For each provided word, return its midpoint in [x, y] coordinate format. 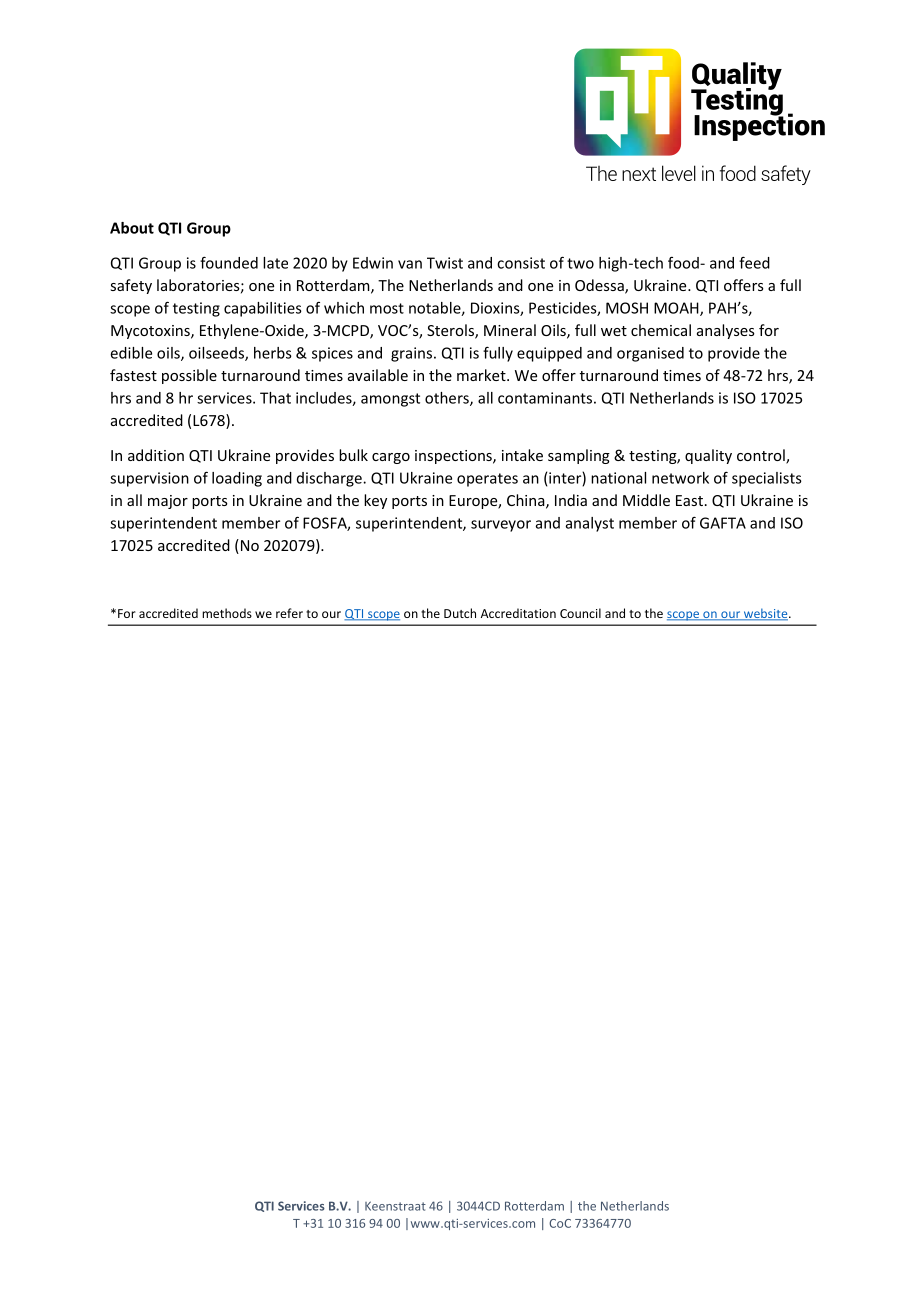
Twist [445, 263]
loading [237, 479]
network [680, 478]
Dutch [460, 613]
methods [227, 613]
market [482, 375]
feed [754, 262]
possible [189, 376]
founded [229, 262]
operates [487, 480]
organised [650, 354]
